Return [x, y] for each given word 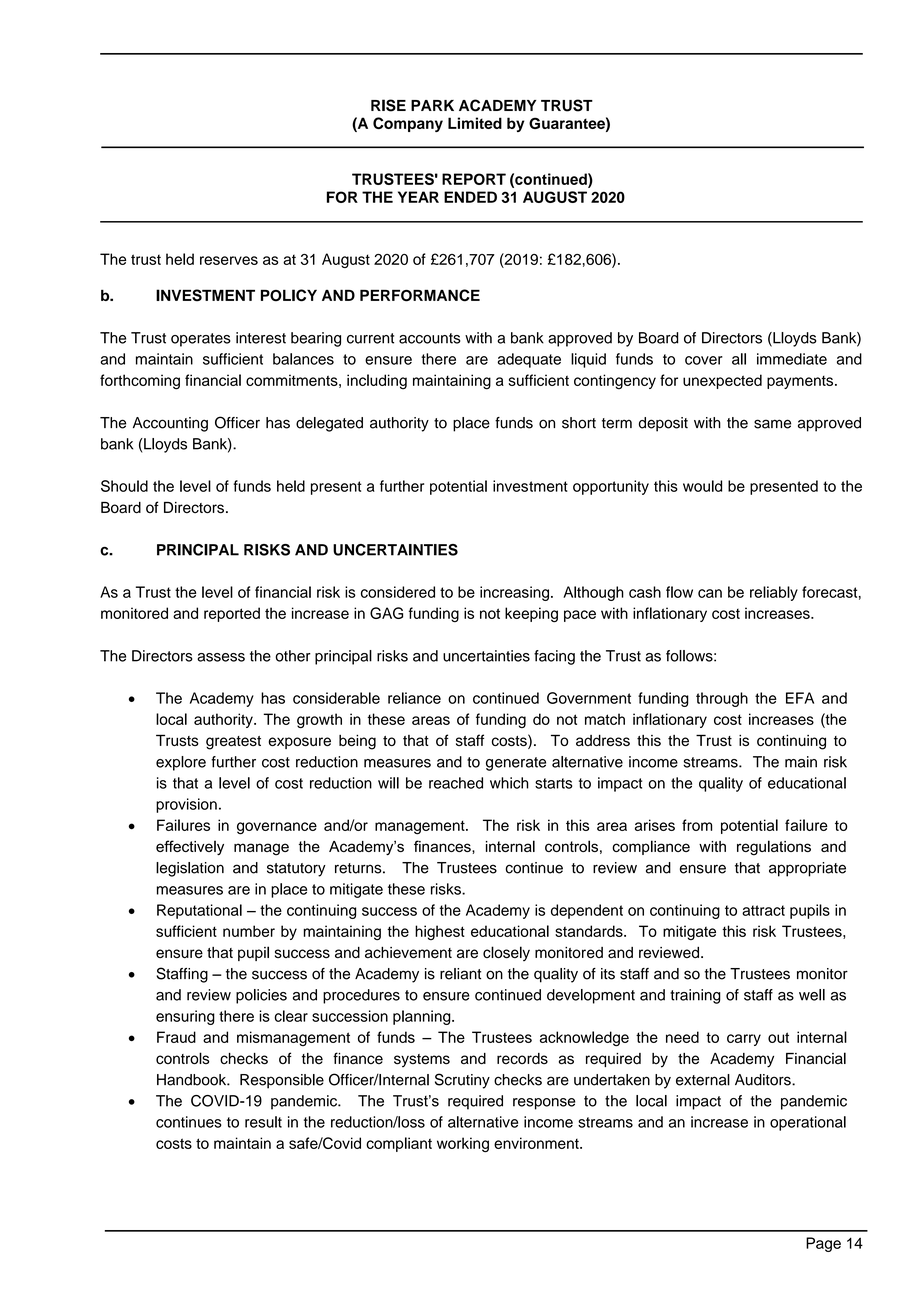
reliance [414, 698]
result [263, 1122]
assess [221, 657]
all [739, 359]
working [463, 1145]
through [722, 699]
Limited [475, 123]
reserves [229, 260]
